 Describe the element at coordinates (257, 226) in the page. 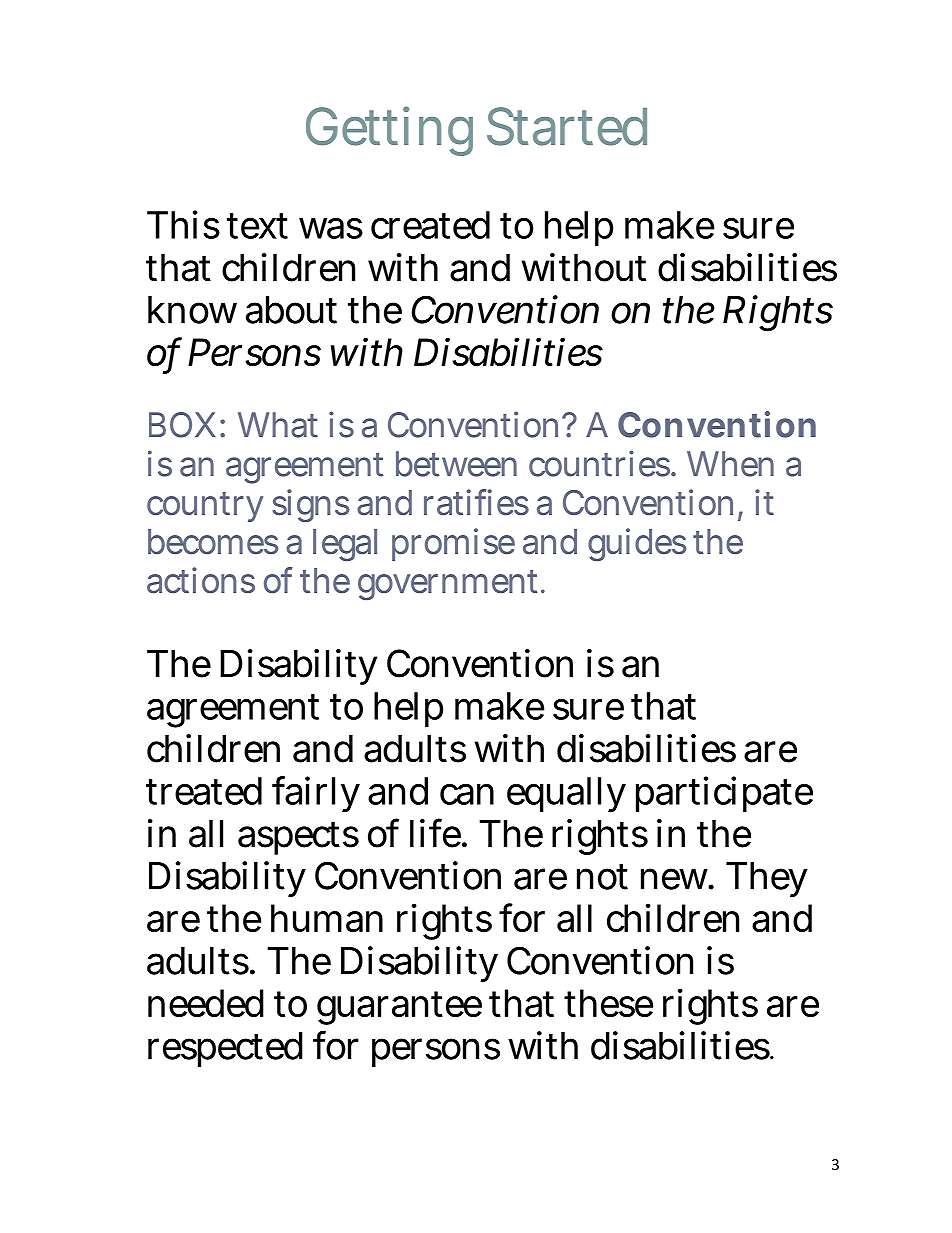

I see `text` at that location.
